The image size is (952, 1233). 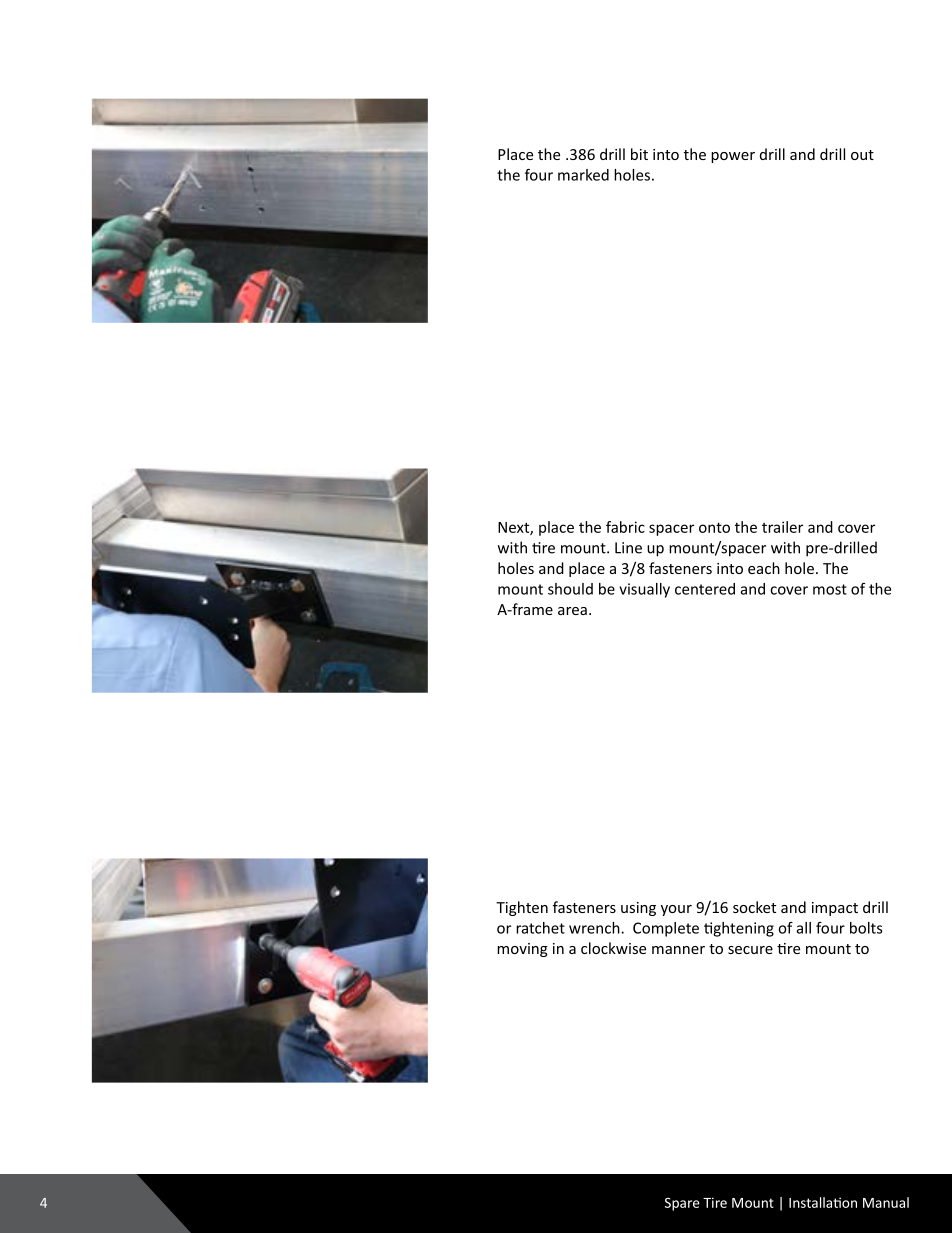 What do you see at coordinates (522, 950) in the page?
I see `moving` at bounding box center [522, 950].
